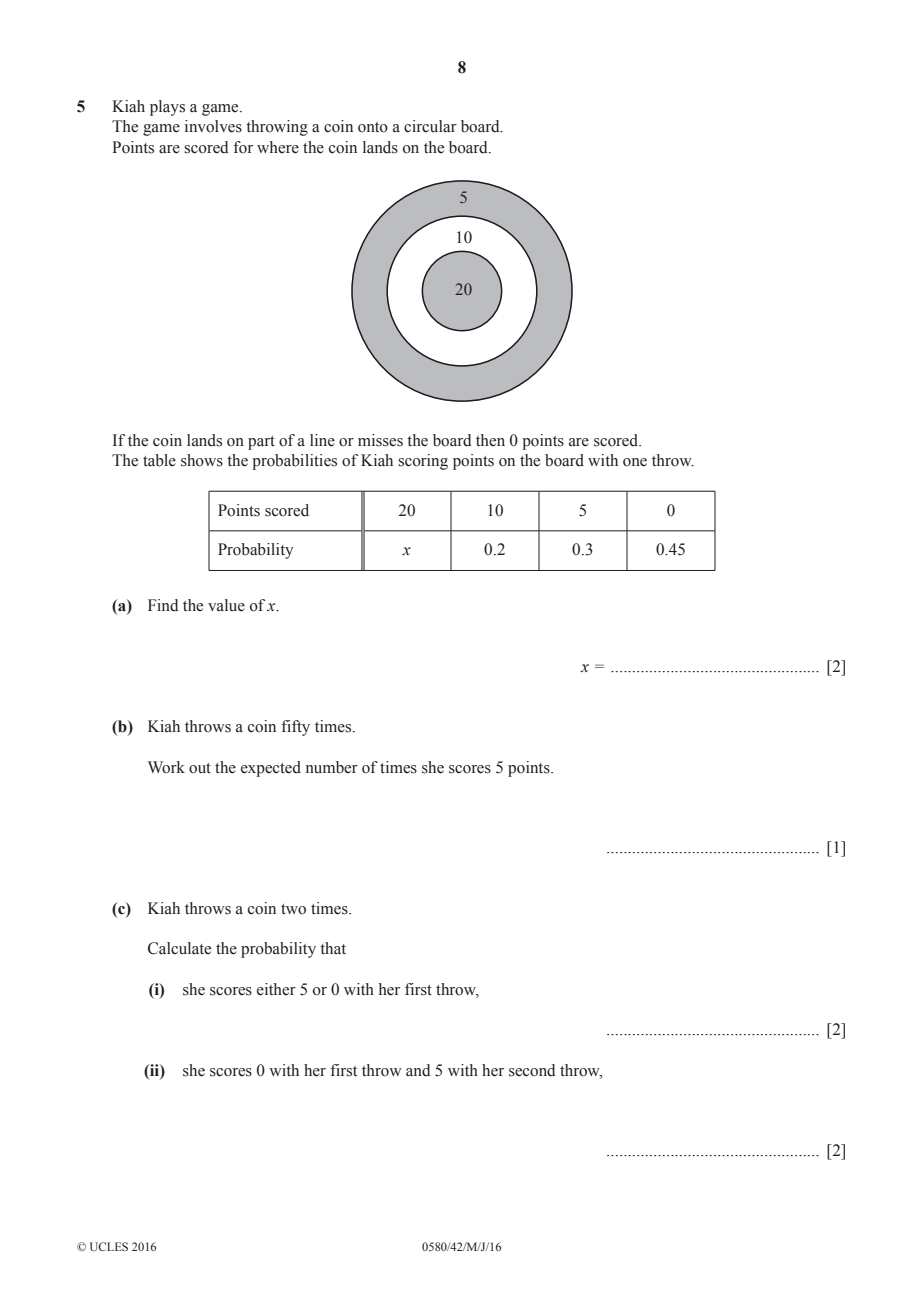  Describe the element at coordinates (333, 948) in the screenshot. I see `that` at that location.
